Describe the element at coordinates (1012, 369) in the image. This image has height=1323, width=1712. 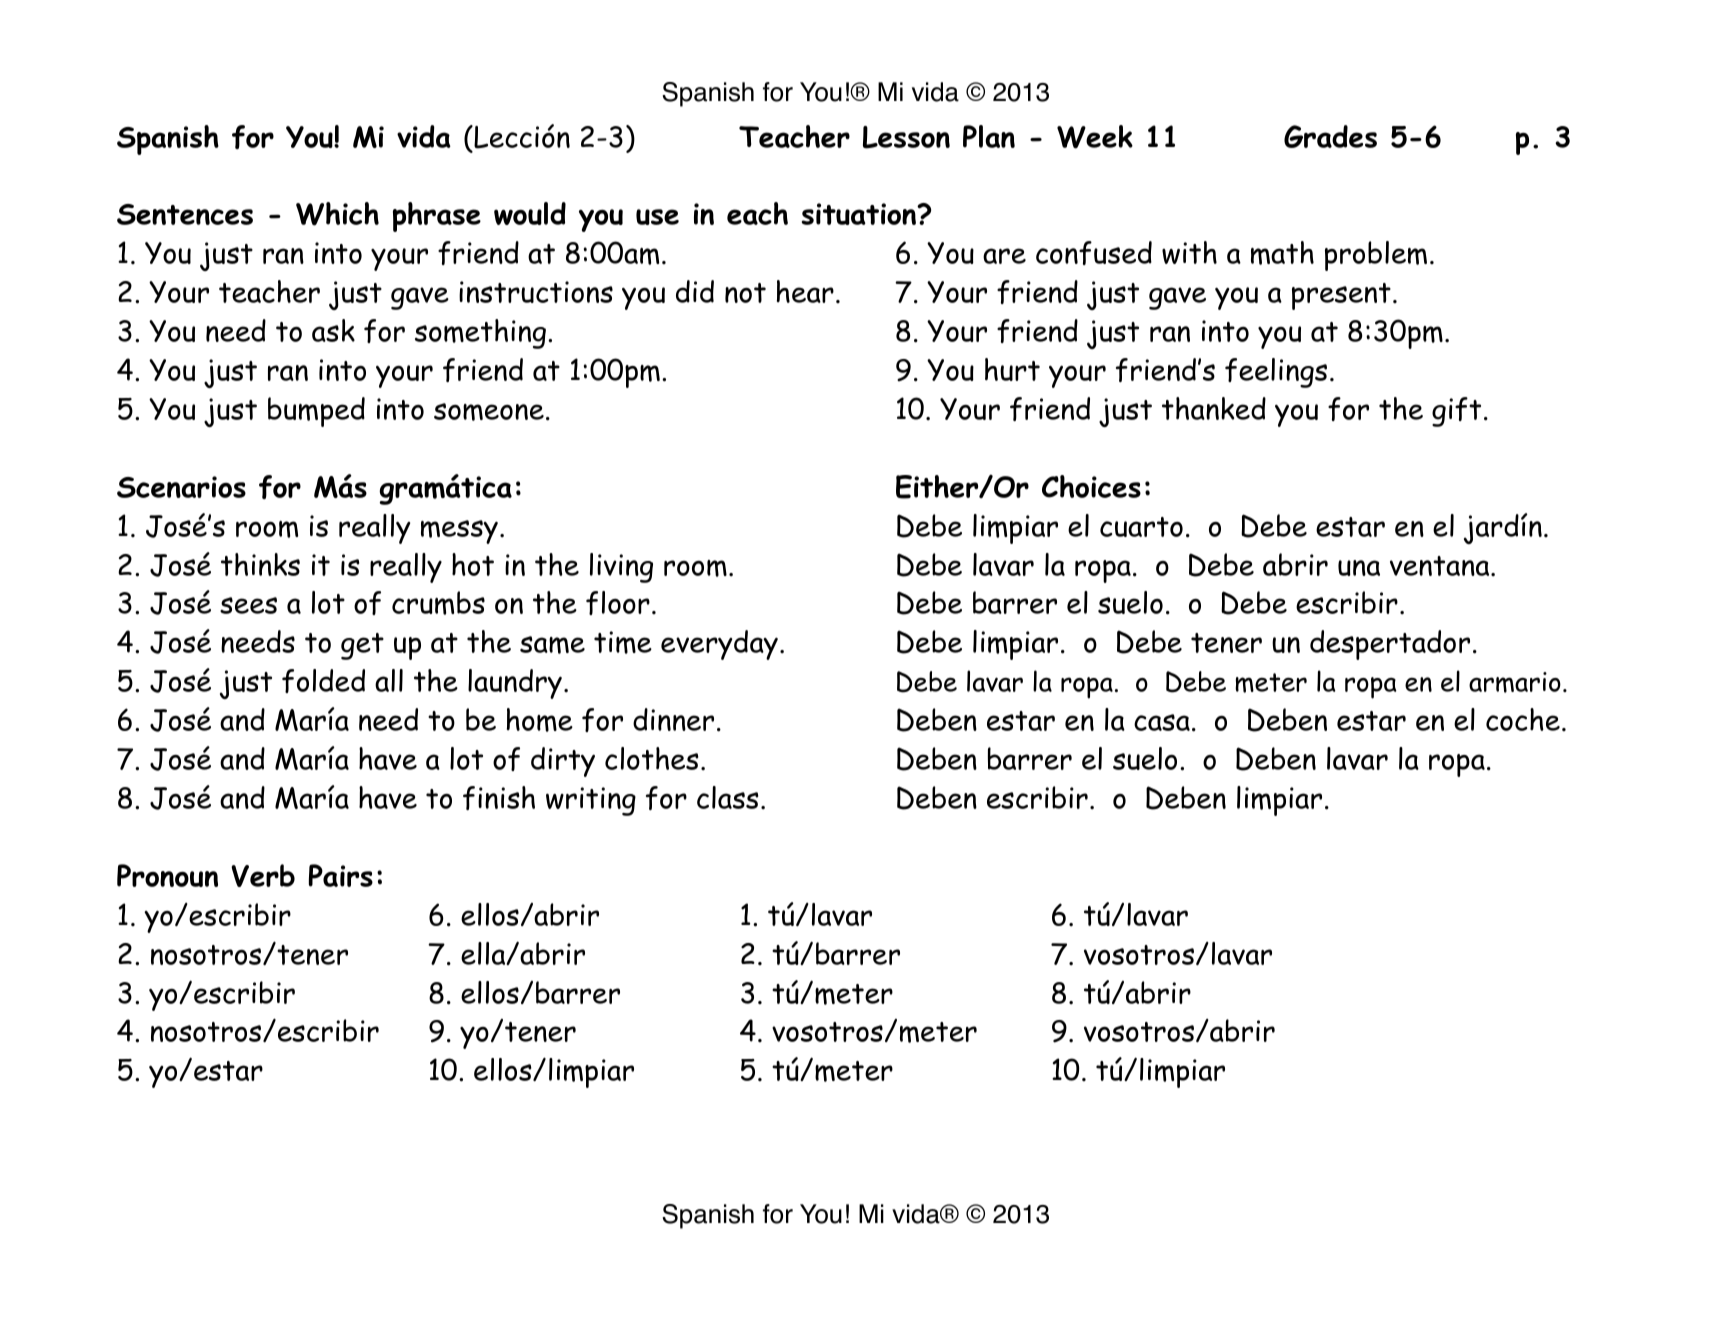
I see `hurt` at that location.
